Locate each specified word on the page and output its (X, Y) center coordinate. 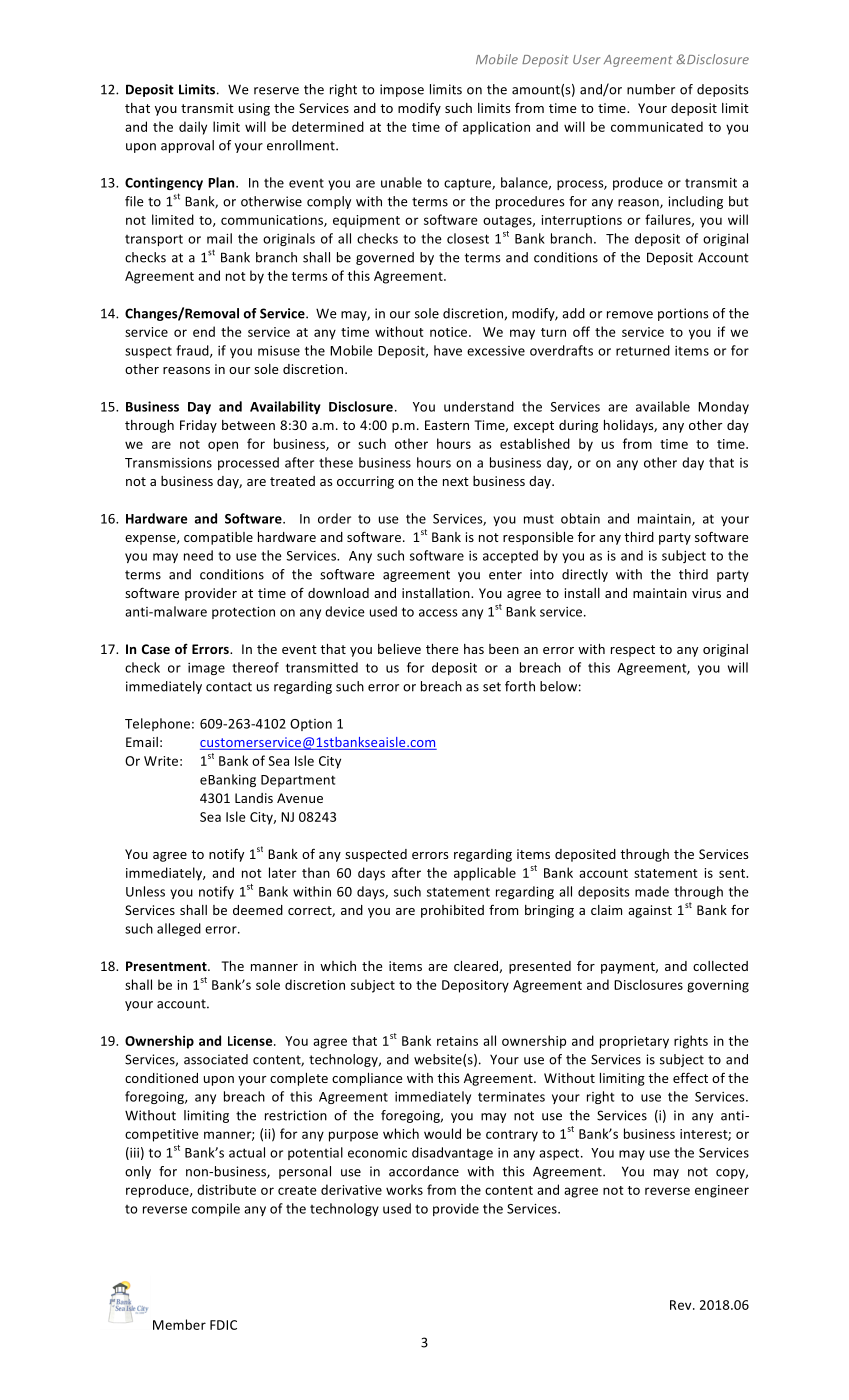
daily (193, 128)
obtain (580, 518)
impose (402, 90)
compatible (218, 538)
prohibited (452, 911)
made (652, 891)
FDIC (223, 1325)
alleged (179, 929)
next (456, 481)
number (651, 89)
